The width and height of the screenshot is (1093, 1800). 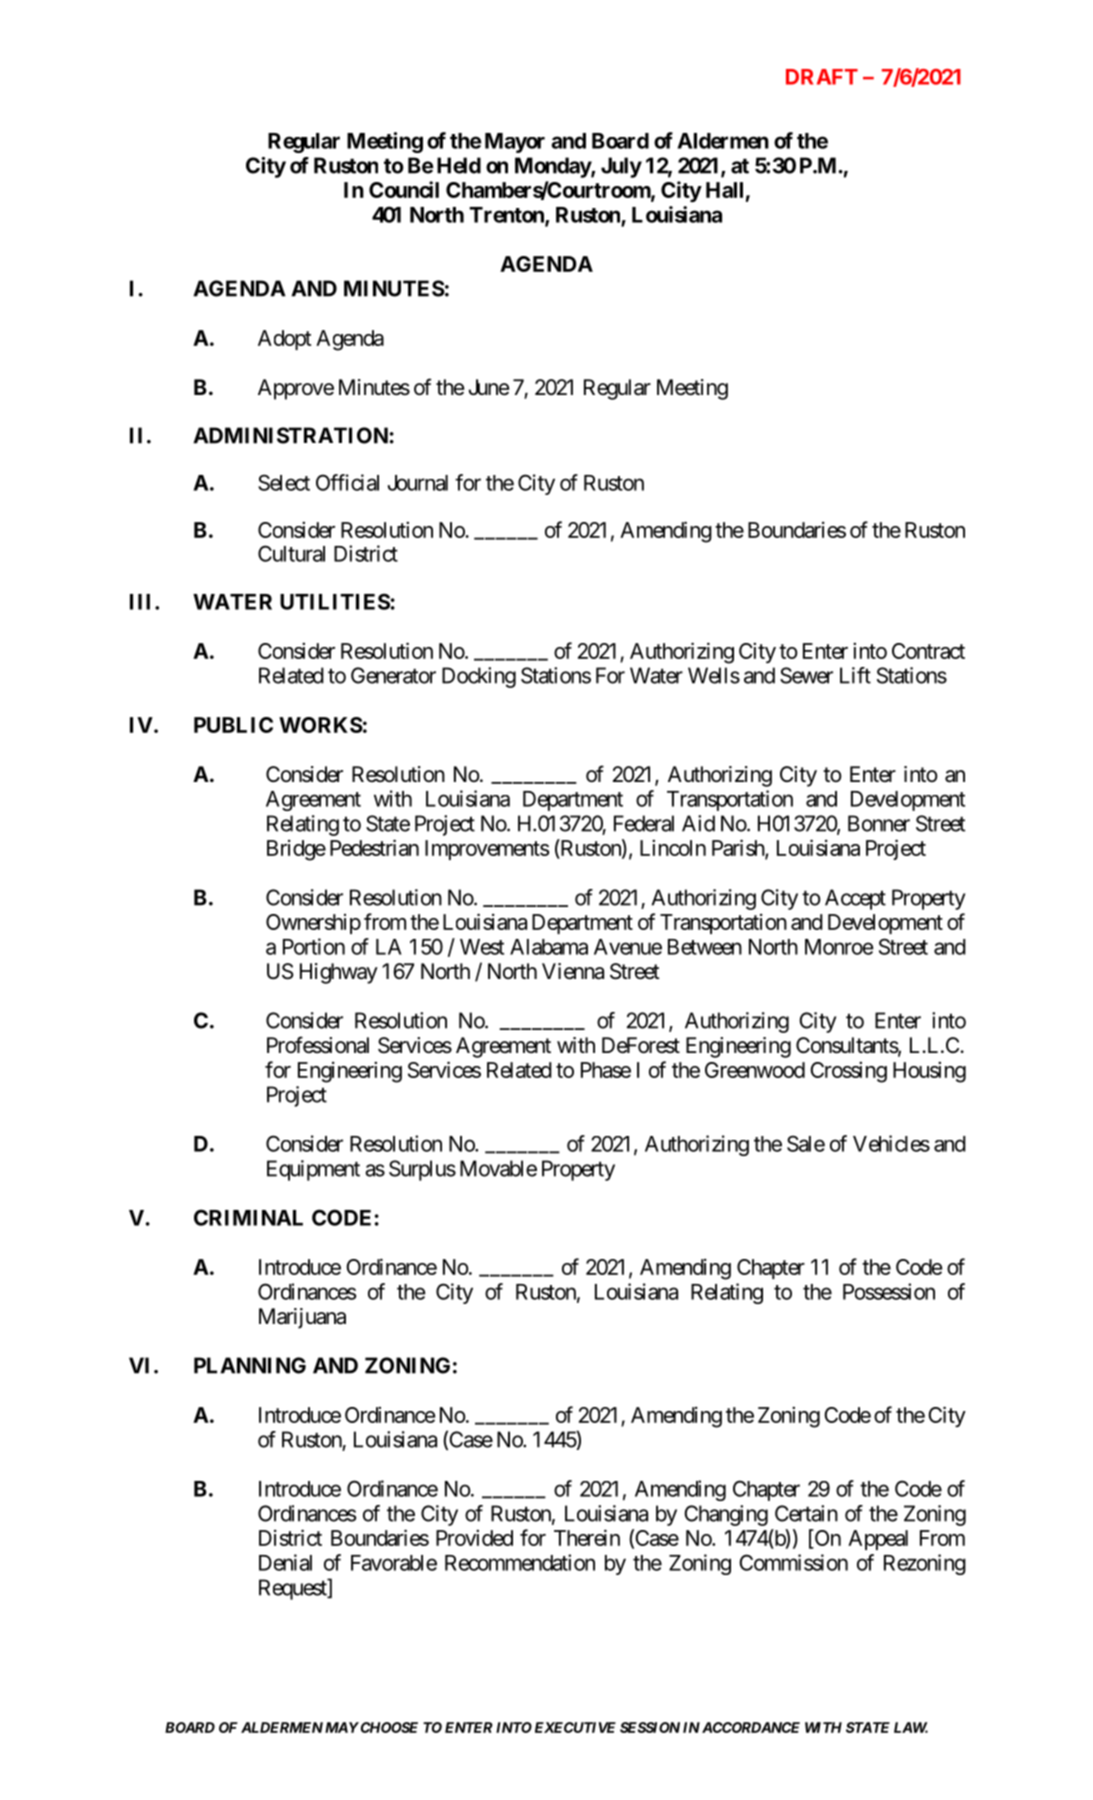 I want to click on DRAFT, so click(x=822, y=77).
